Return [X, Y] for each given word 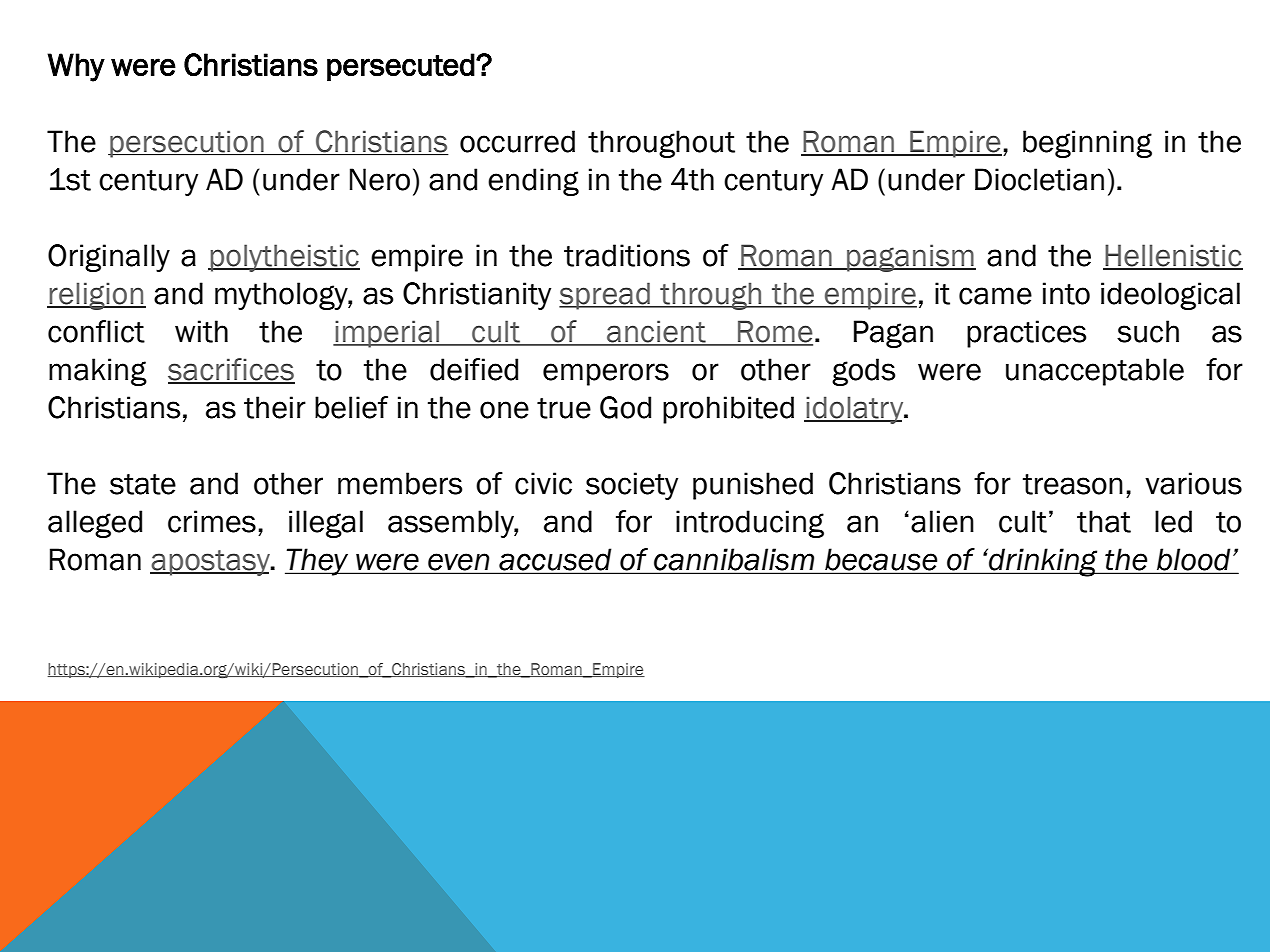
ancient [656, 332]
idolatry [855, 410]
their [275, 407]
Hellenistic [1173, 256]
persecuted [401, 67]
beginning [1087, 144]
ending [533, 182]
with [201, 331]
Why [76, 67]
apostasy [211, 563]
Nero [380, 179]
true [564, 408]
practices [1026, 334]
